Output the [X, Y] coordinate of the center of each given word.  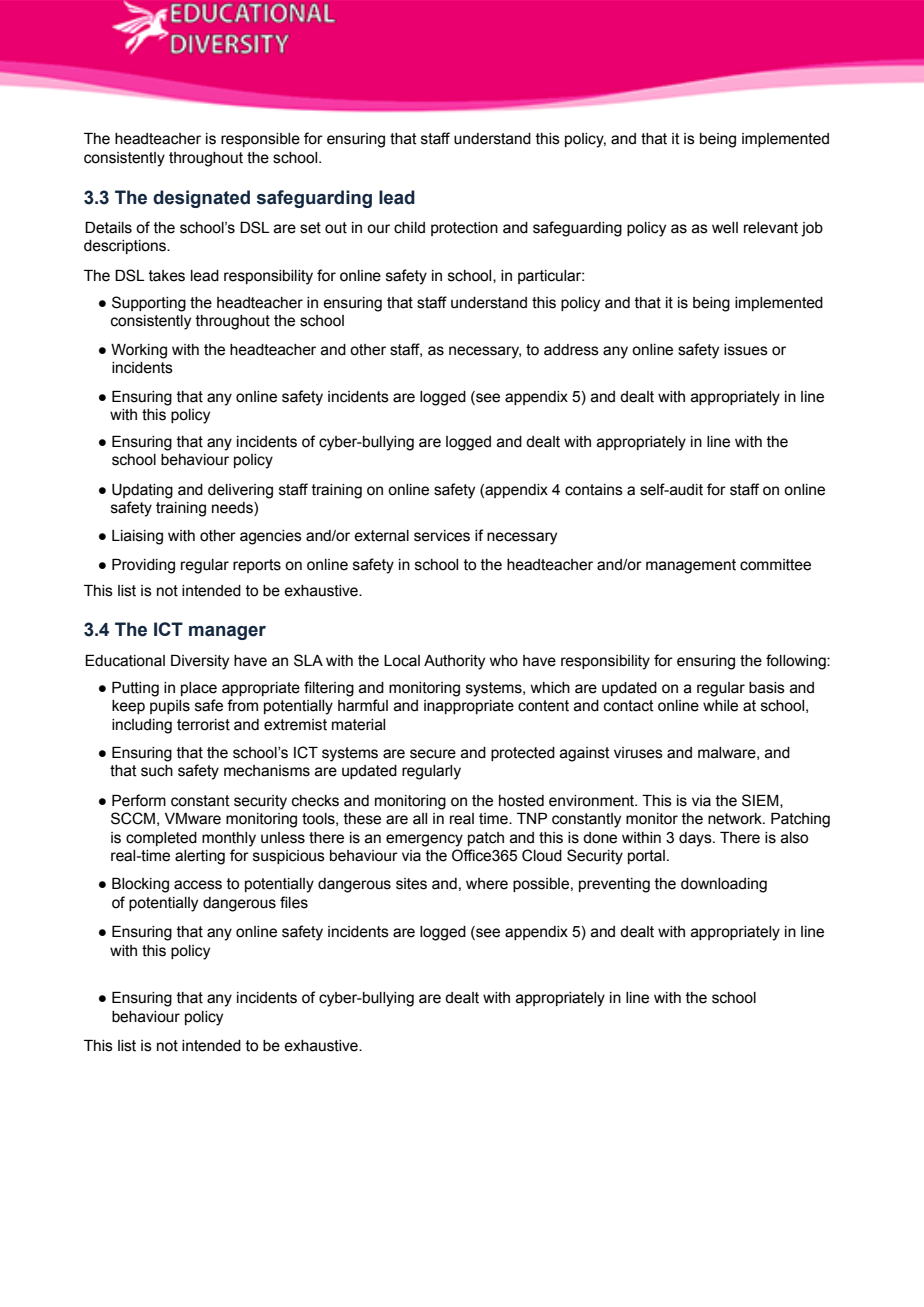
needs [233, 509]
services [442, 536]
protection [464, 229]
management [691, 566]
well [725, 228]
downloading [724, 885]
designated [201, 199]
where [487, 884]
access [198, 885]
